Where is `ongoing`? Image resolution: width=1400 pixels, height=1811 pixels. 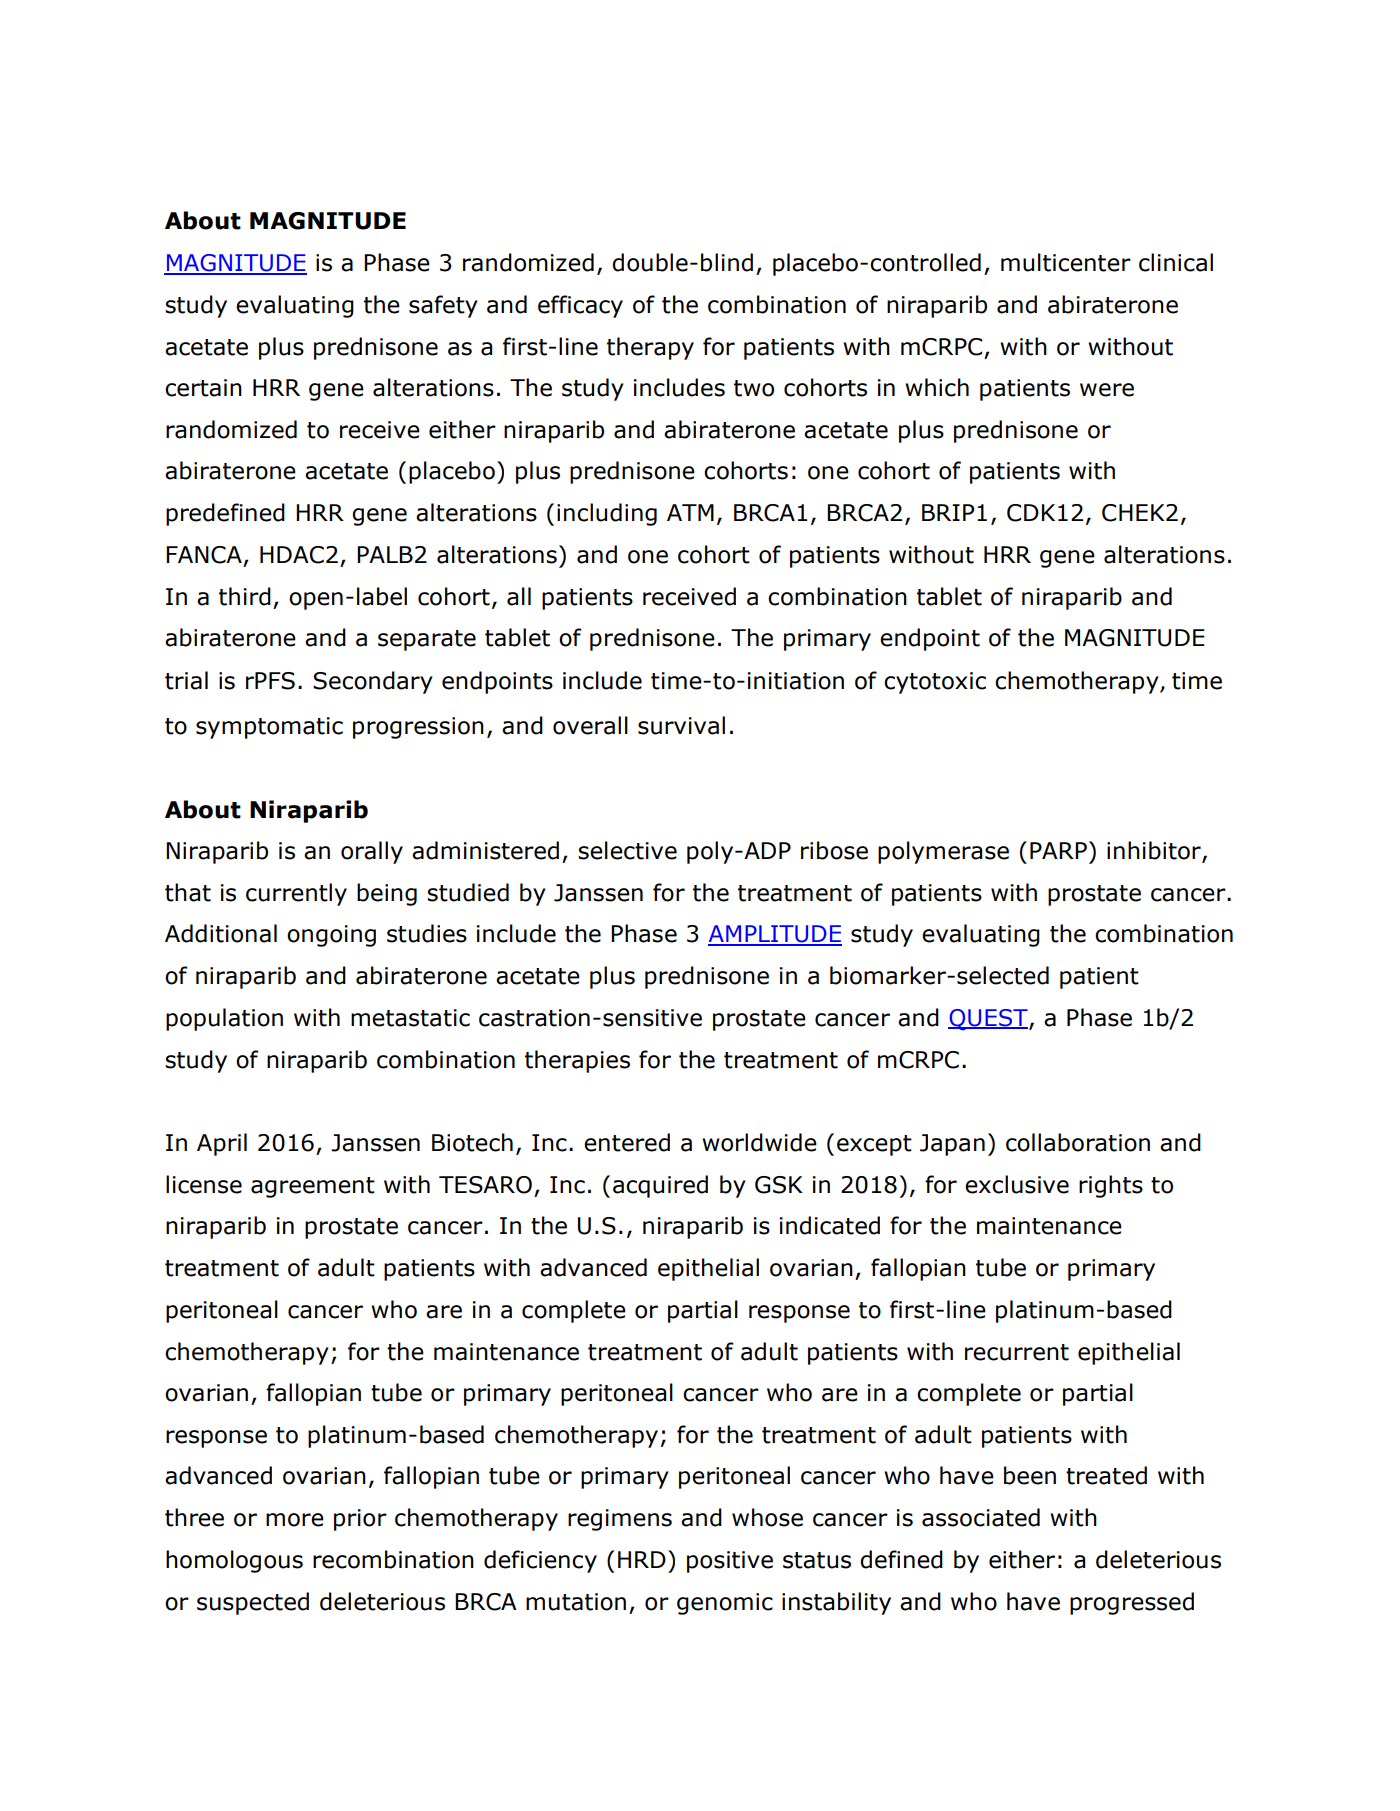
ongoing is located at coordinates (331, 936).
